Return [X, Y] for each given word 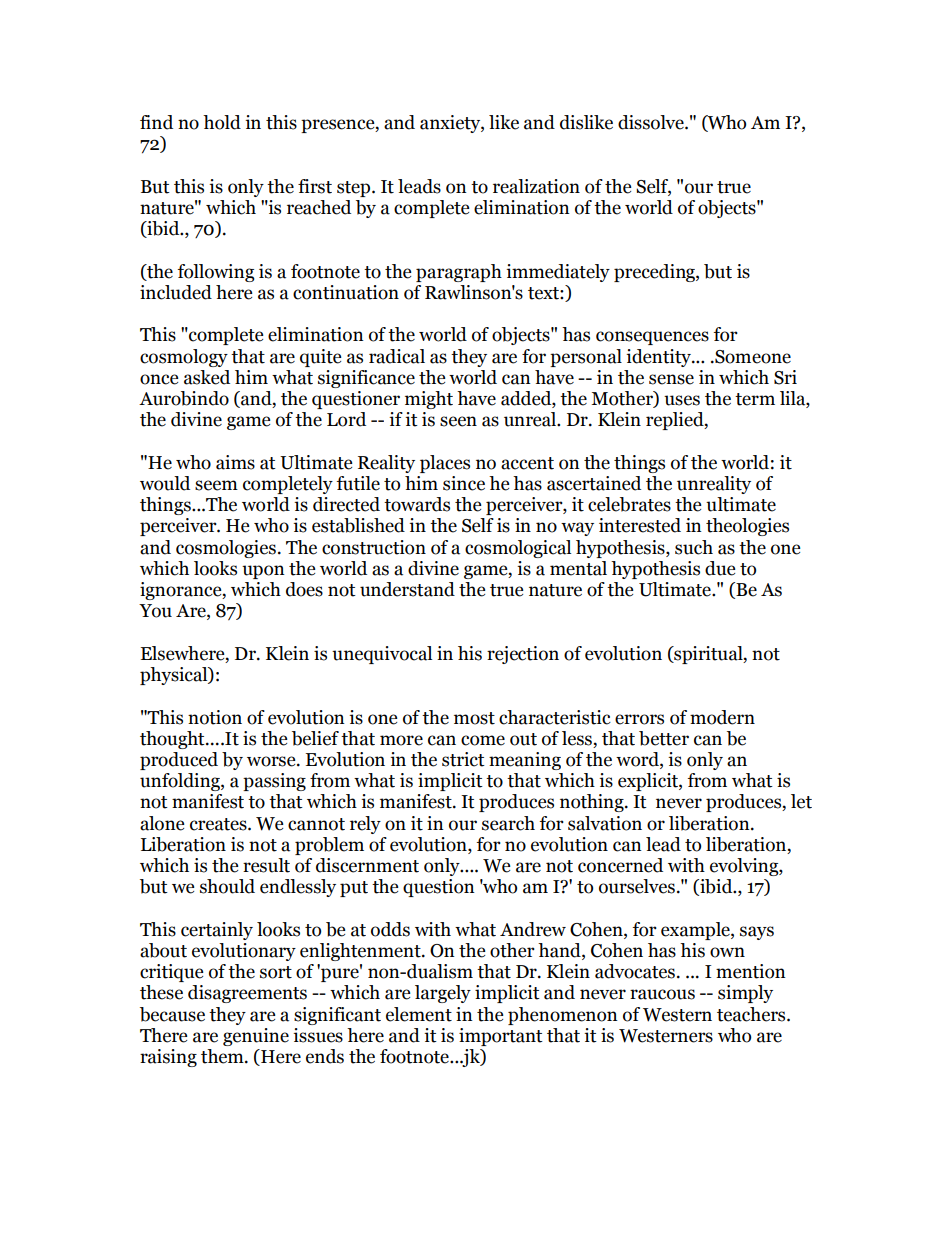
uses [682, 400]
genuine [256, 1037]
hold [222, 122]
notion [215, 717]
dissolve [652, 122]
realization [536, 186]
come [483, 740]
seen [458, 421]
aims [235, 462]
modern [722, 717]
